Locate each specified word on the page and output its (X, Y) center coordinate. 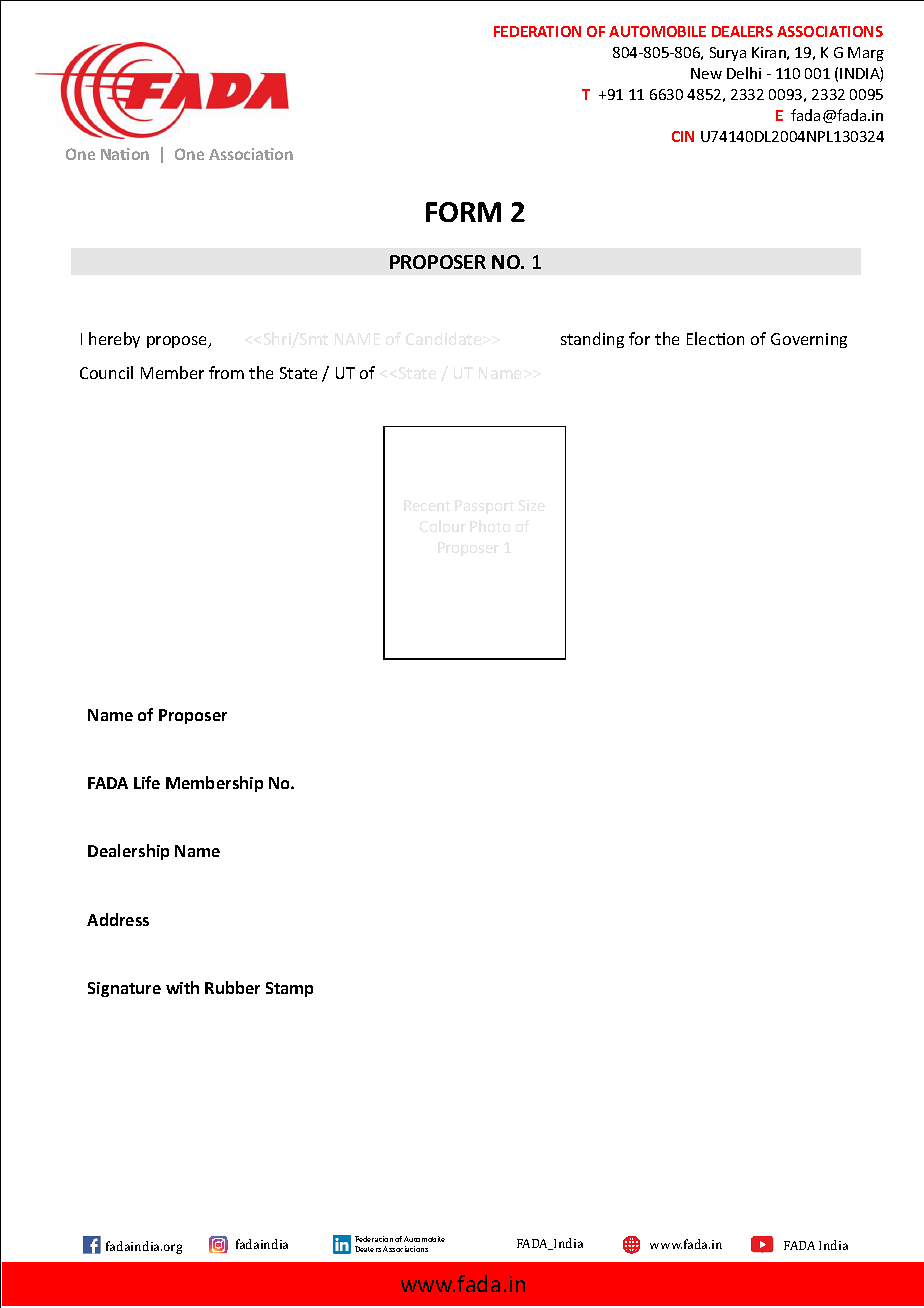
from (226, 372)
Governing (809, 340)
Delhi (744, 73)
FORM (463, 212)
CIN (683, 136)
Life (147, 782)
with (182, 987)
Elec (702, 338)
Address (118, 919)
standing (592, 340)
